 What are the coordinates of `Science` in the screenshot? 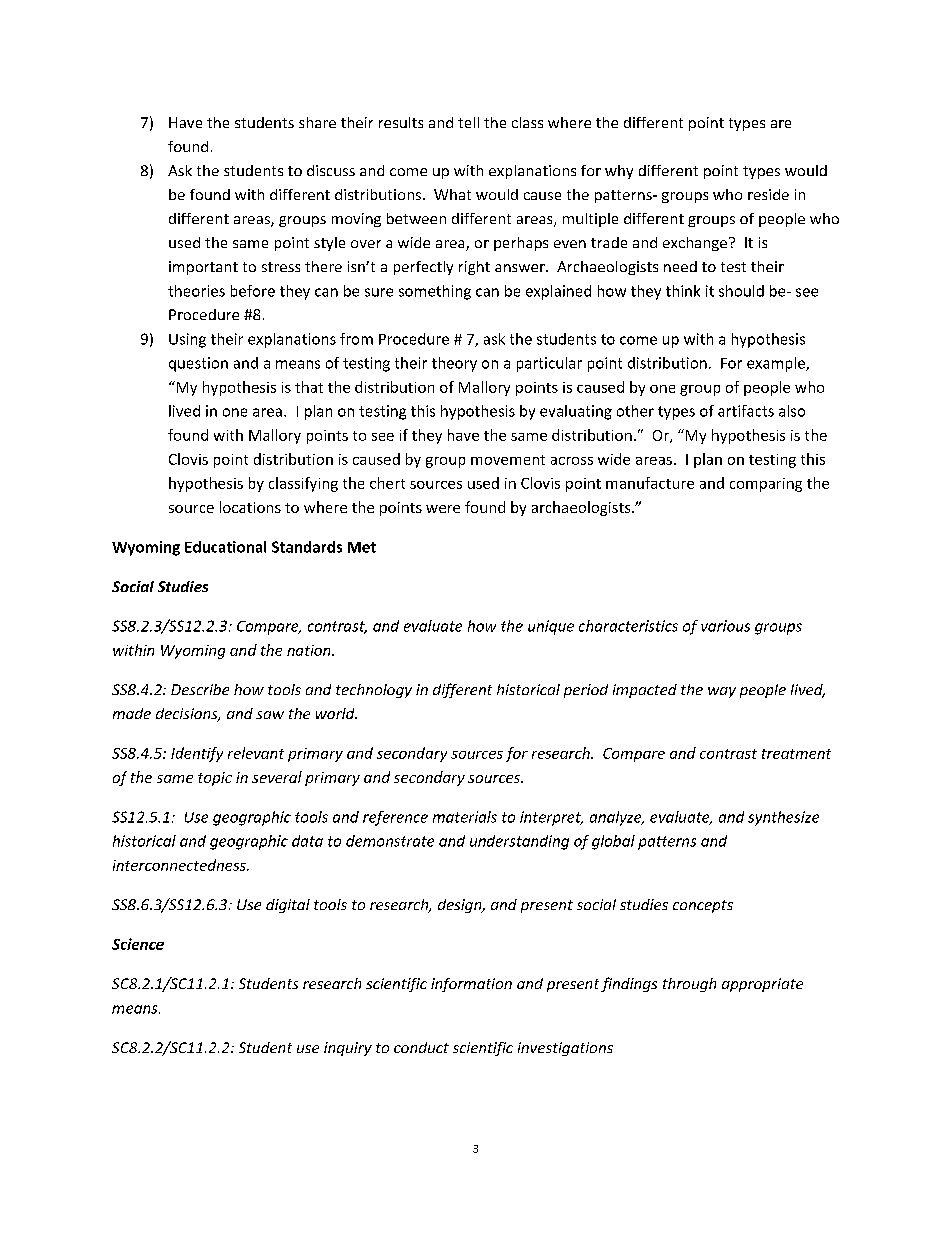 It's located at (138, 944).
